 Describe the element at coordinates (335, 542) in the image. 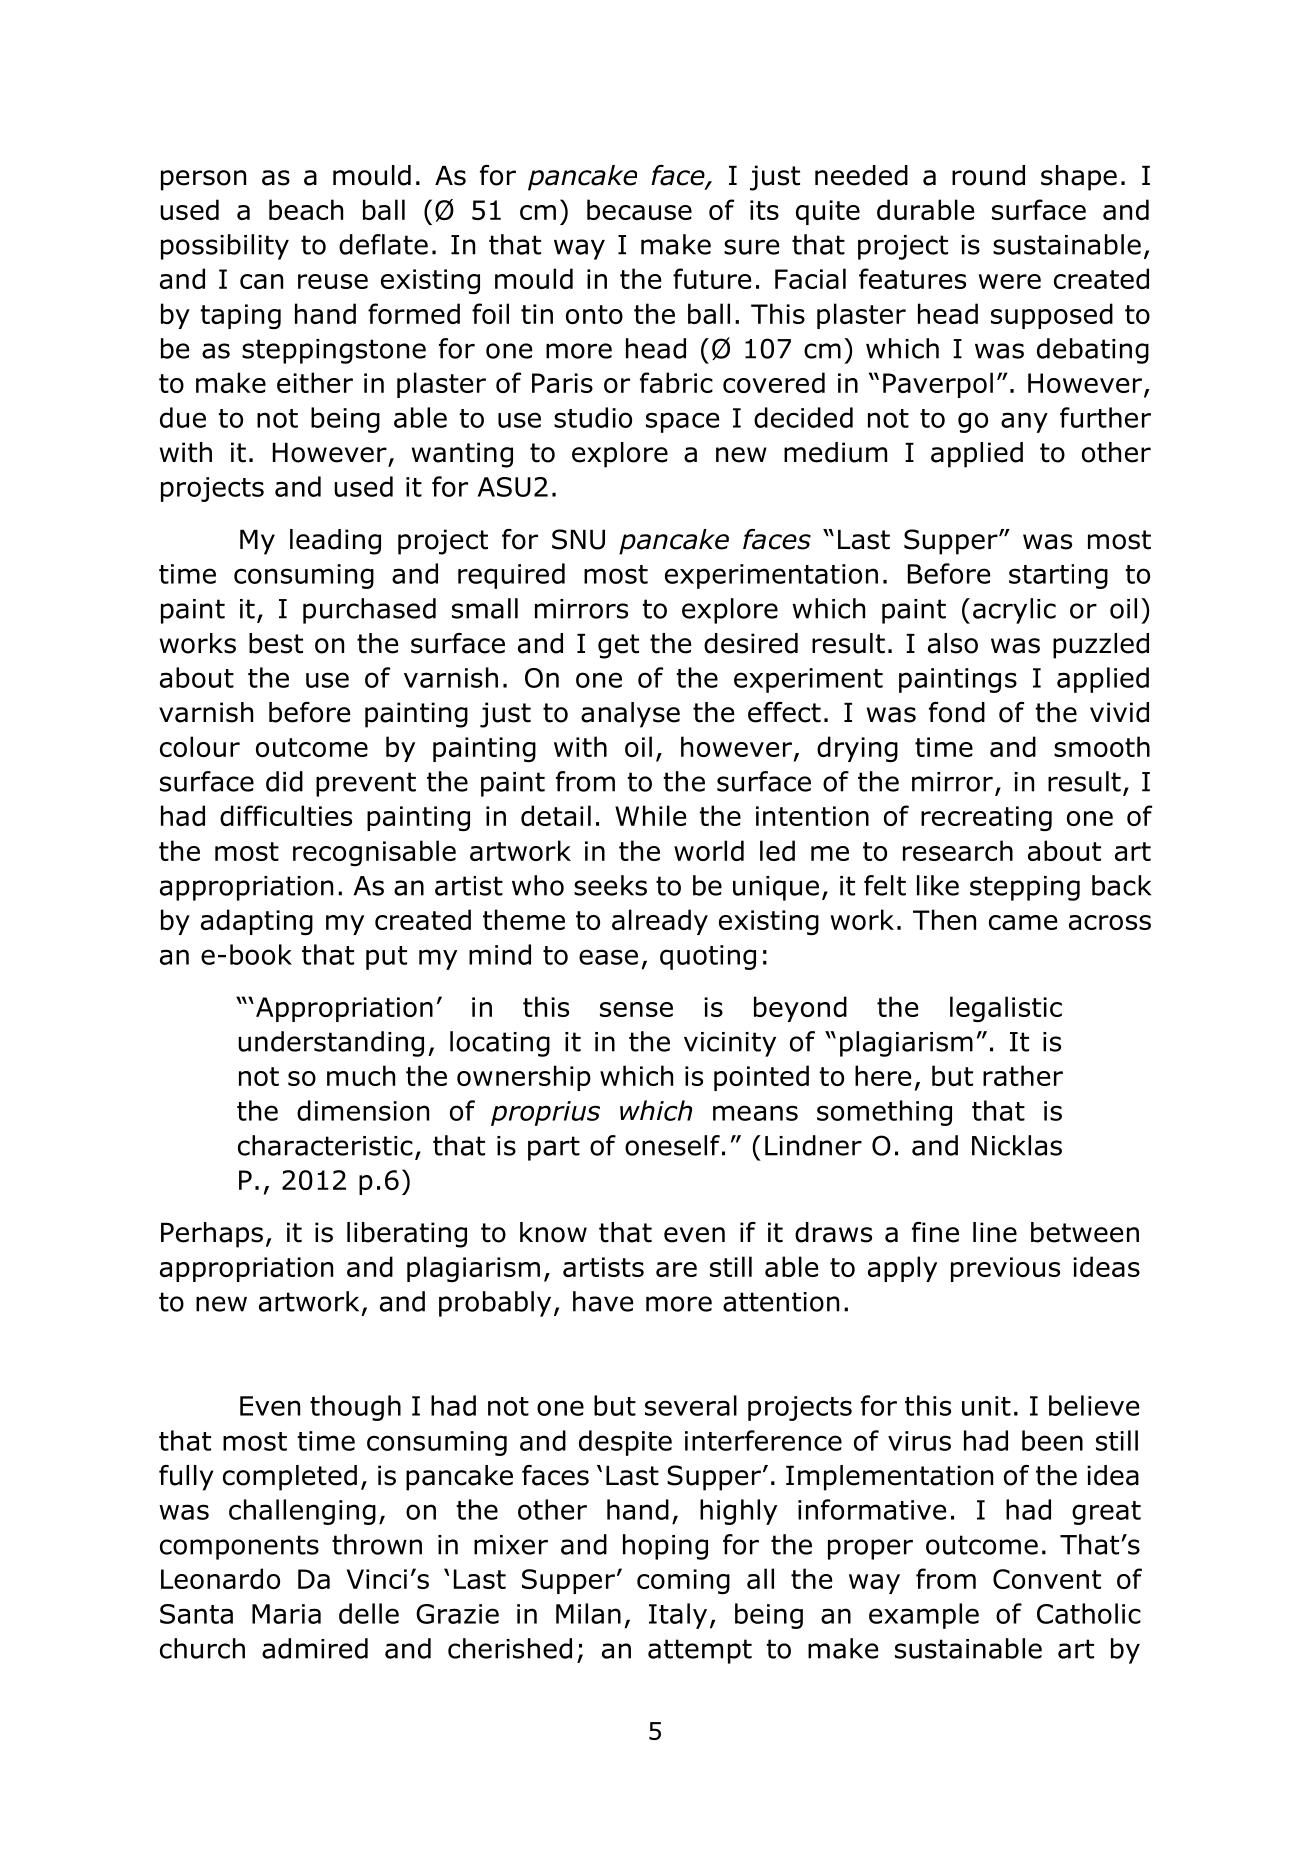

I see `leading` at that location.
